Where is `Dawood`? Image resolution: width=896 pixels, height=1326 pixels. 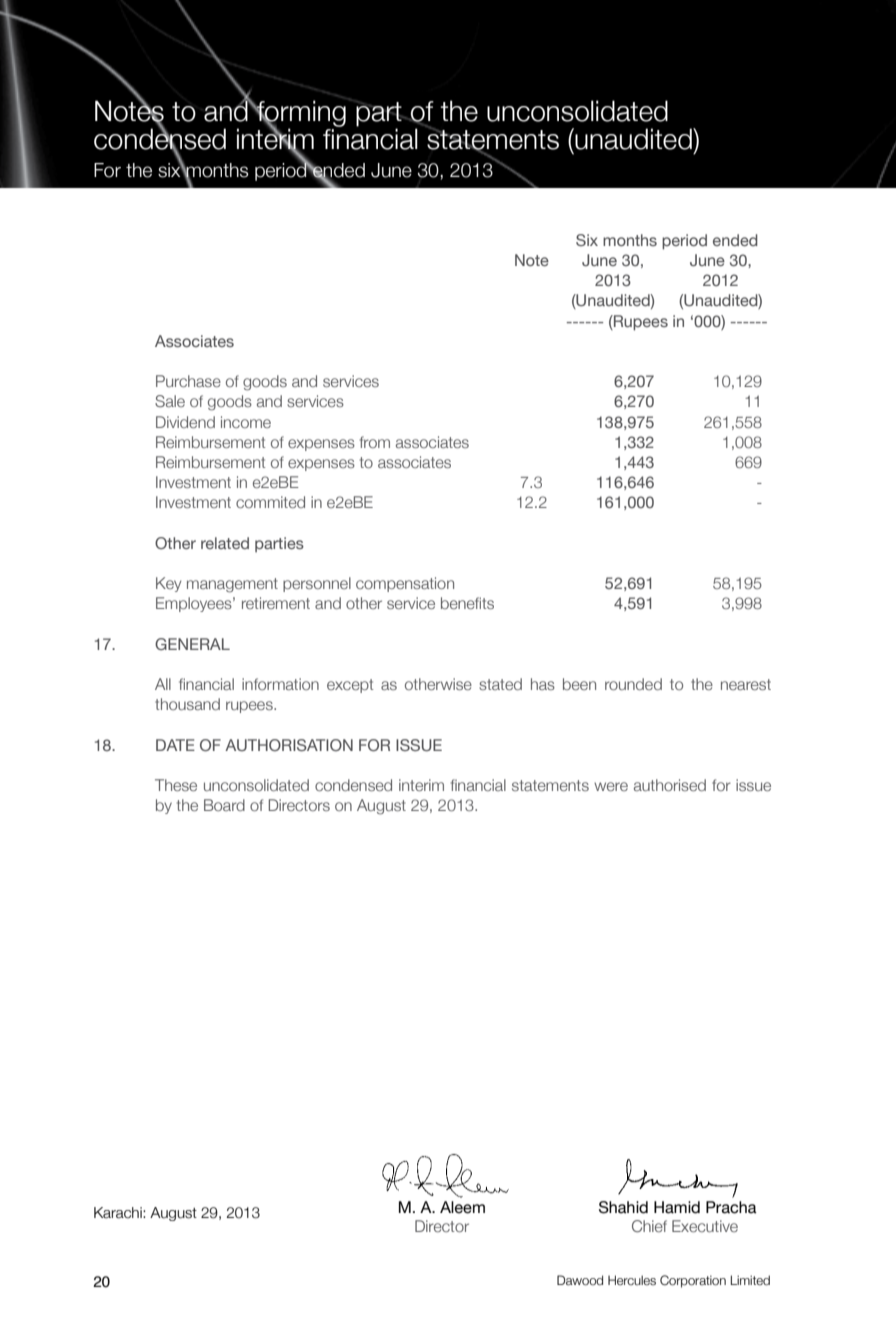 Dawood is located at coordinates (580, 1280).
